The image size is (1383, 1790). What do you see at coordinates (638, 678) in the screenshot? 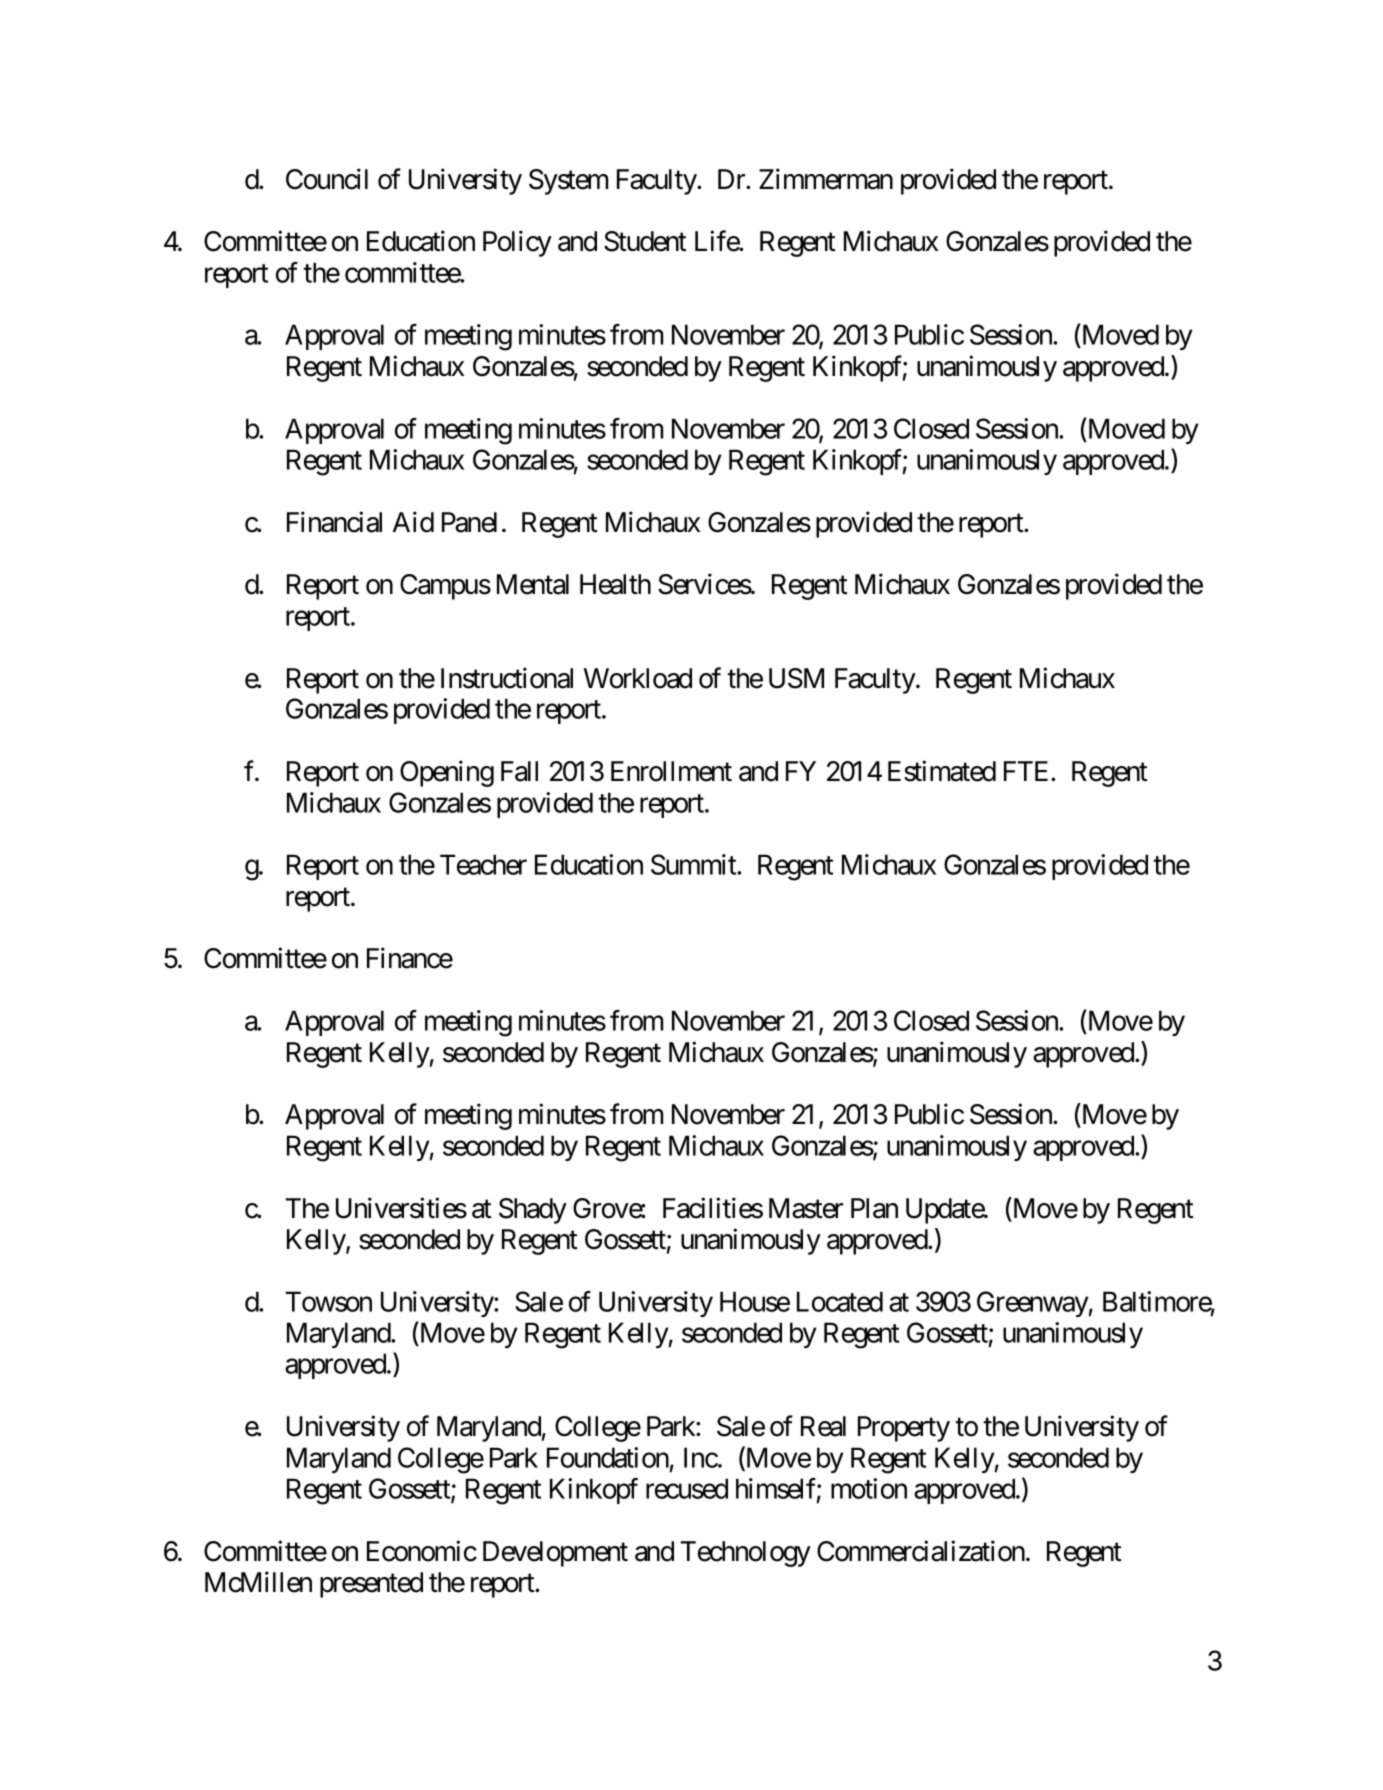
I see `Workload` at bounding box center [638, 678].
